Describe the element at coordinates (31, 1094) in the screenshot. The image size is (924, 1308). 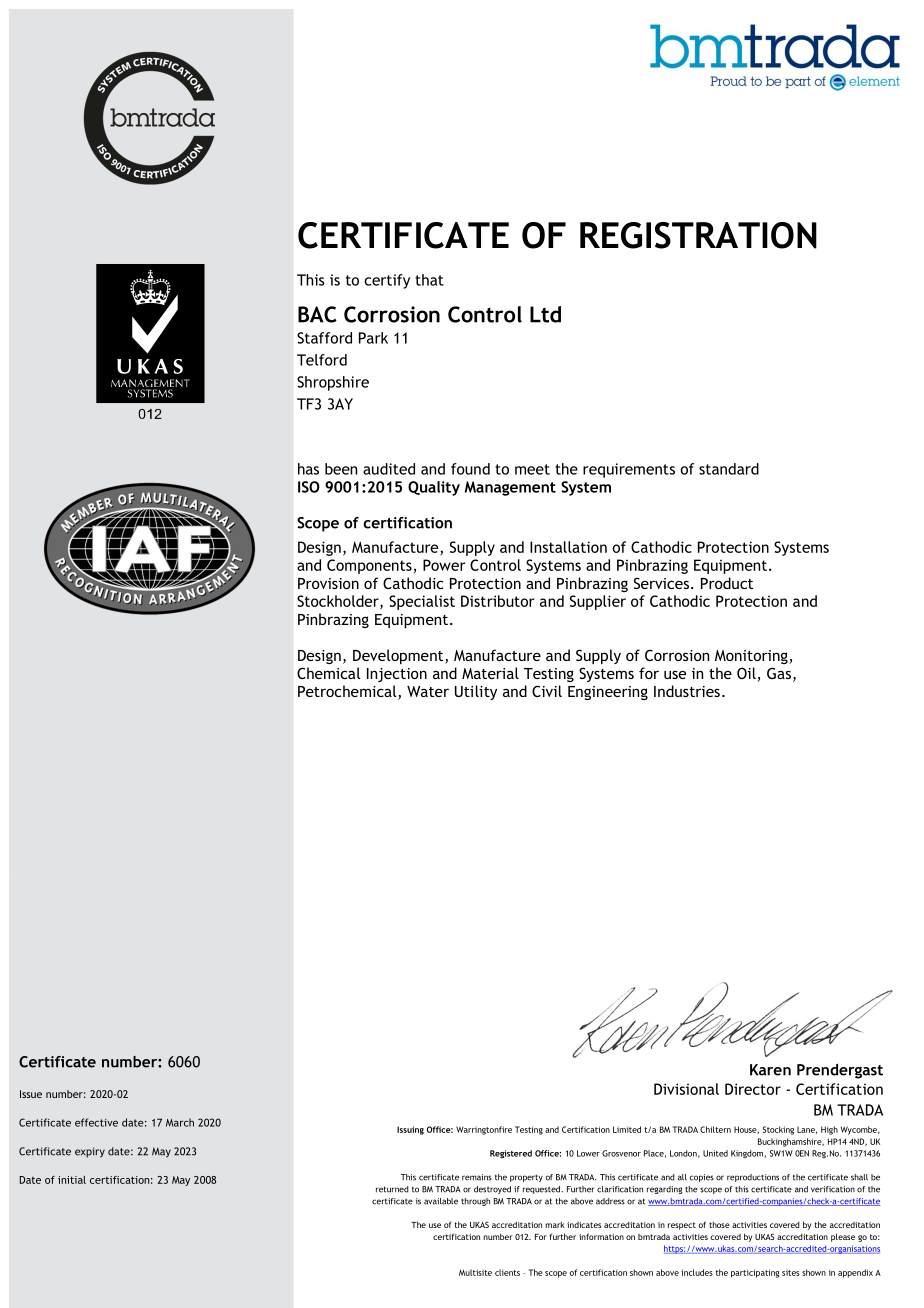
I see `Issue` at that location.
